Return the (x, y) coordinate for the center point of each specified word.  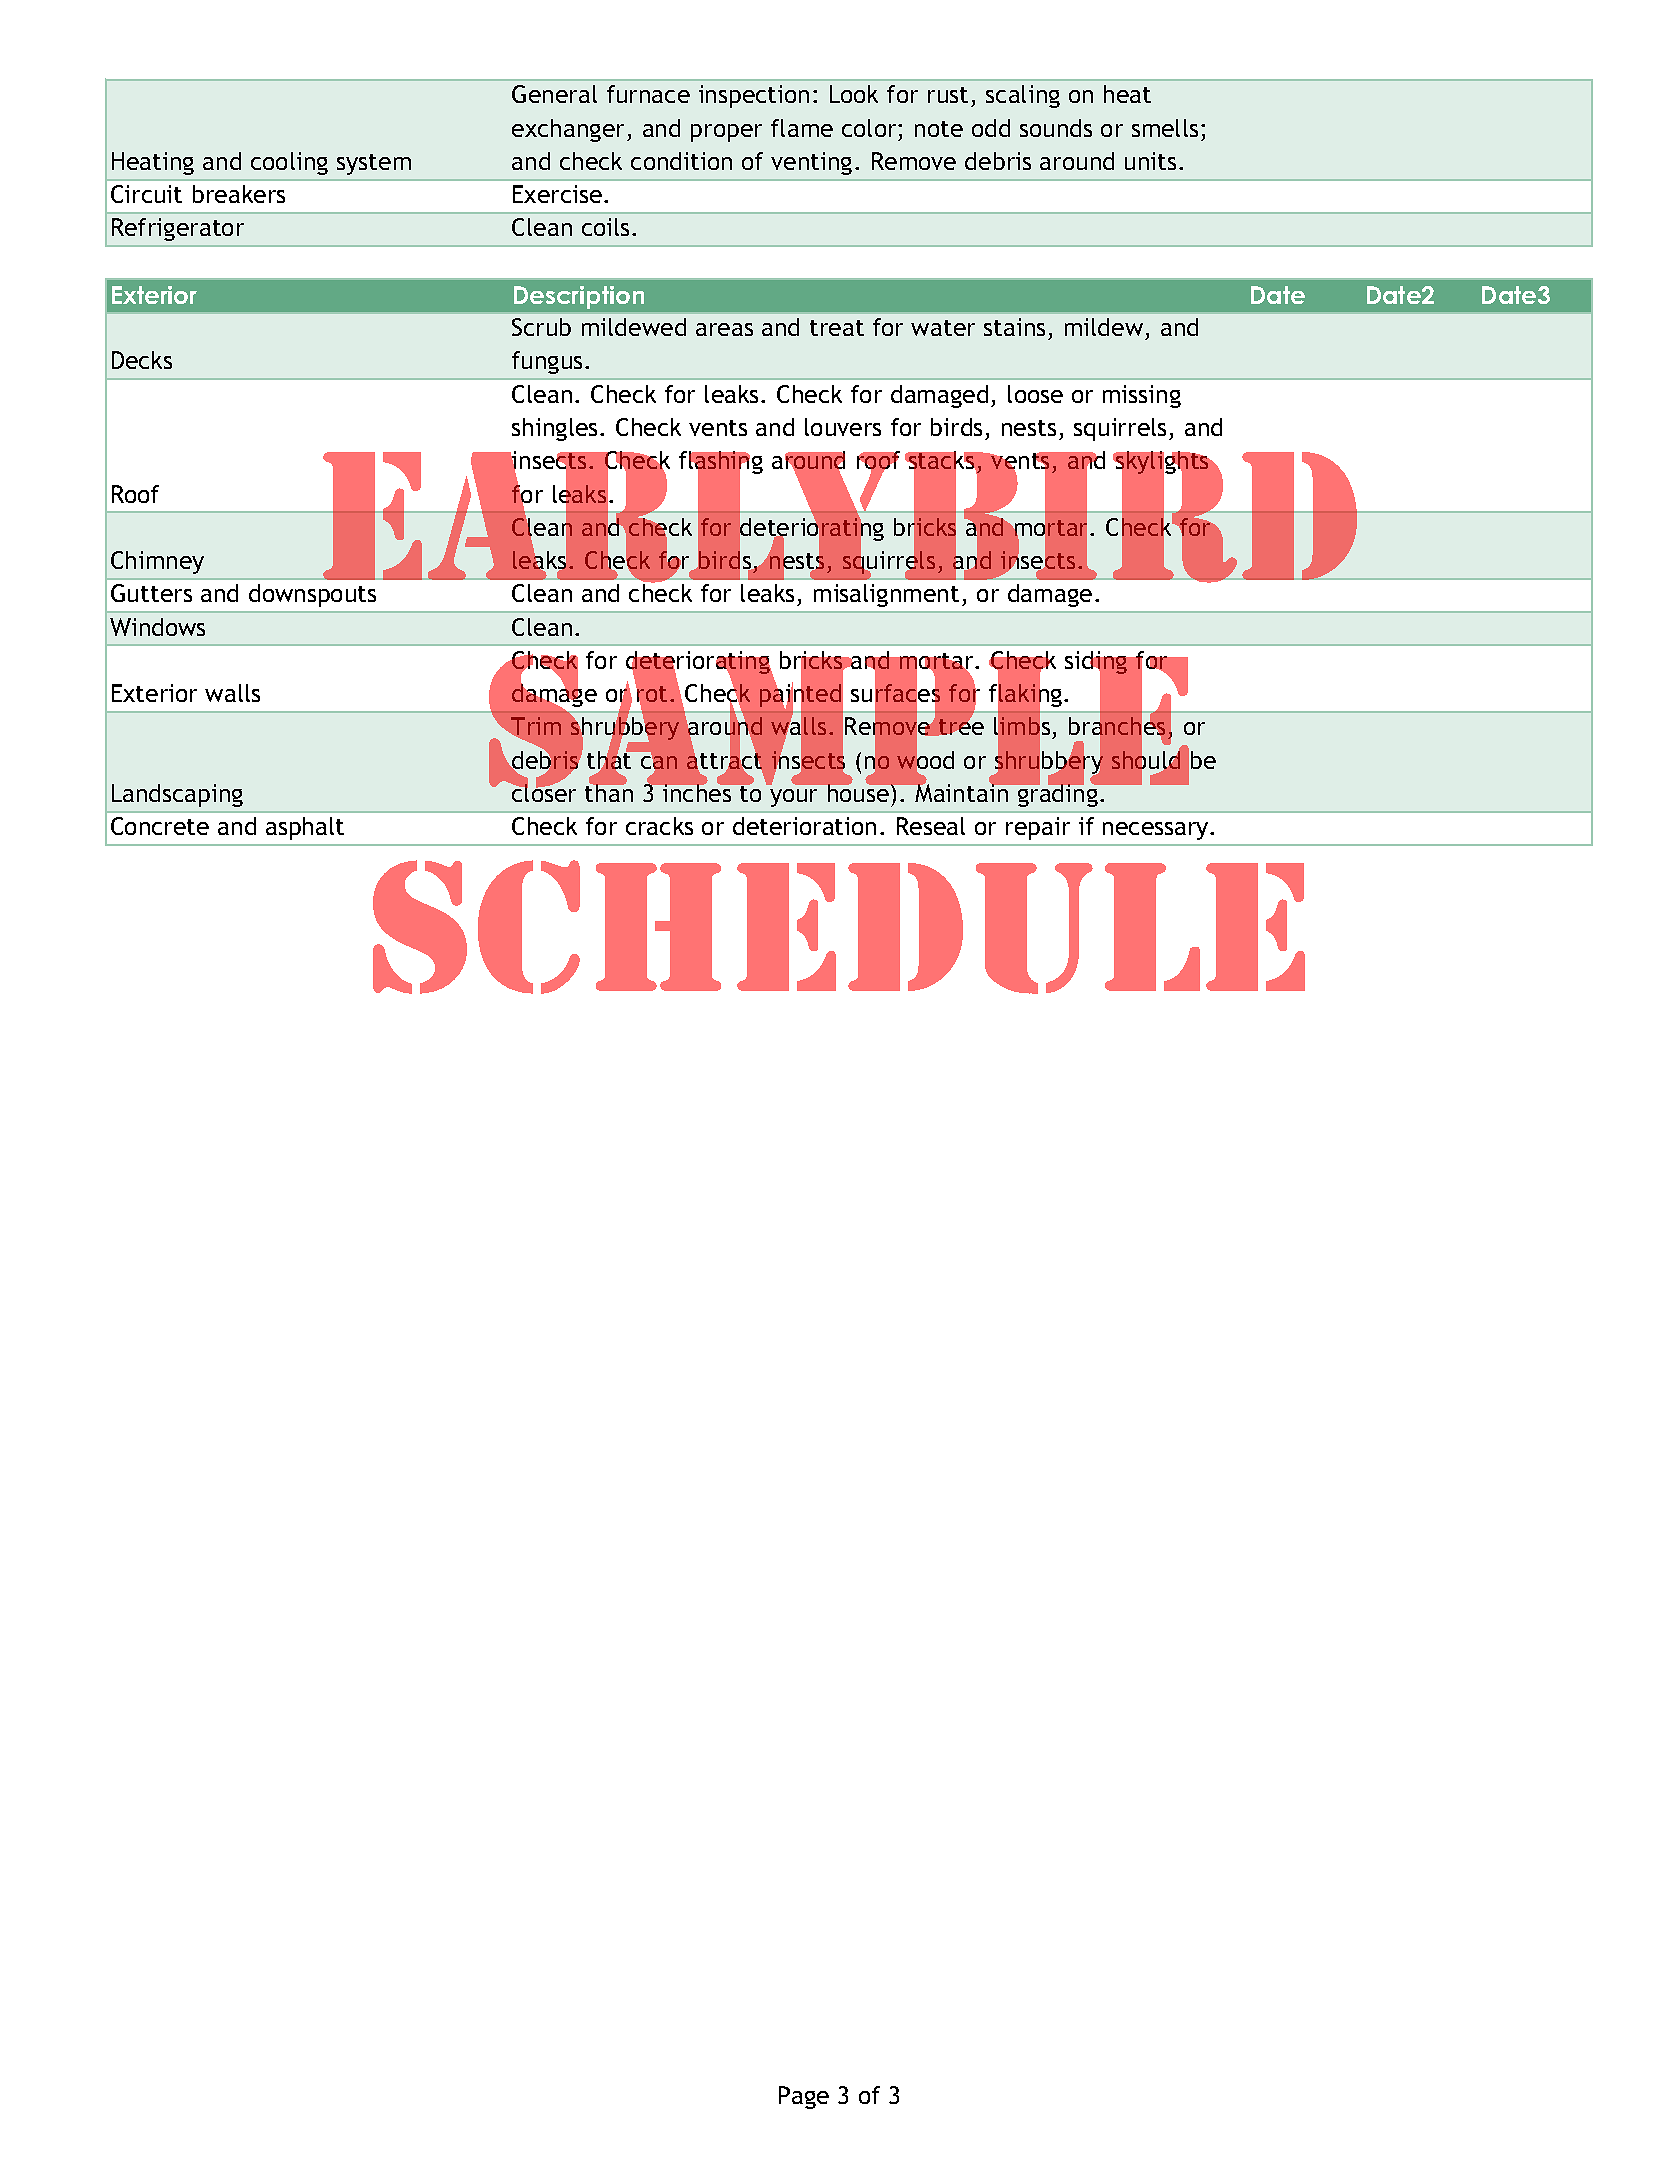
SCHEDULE (839, 927)
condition (681, 161)
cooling (289, 163)
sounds (1056, 128)
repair (1038, 828)
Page (804, 2097)
